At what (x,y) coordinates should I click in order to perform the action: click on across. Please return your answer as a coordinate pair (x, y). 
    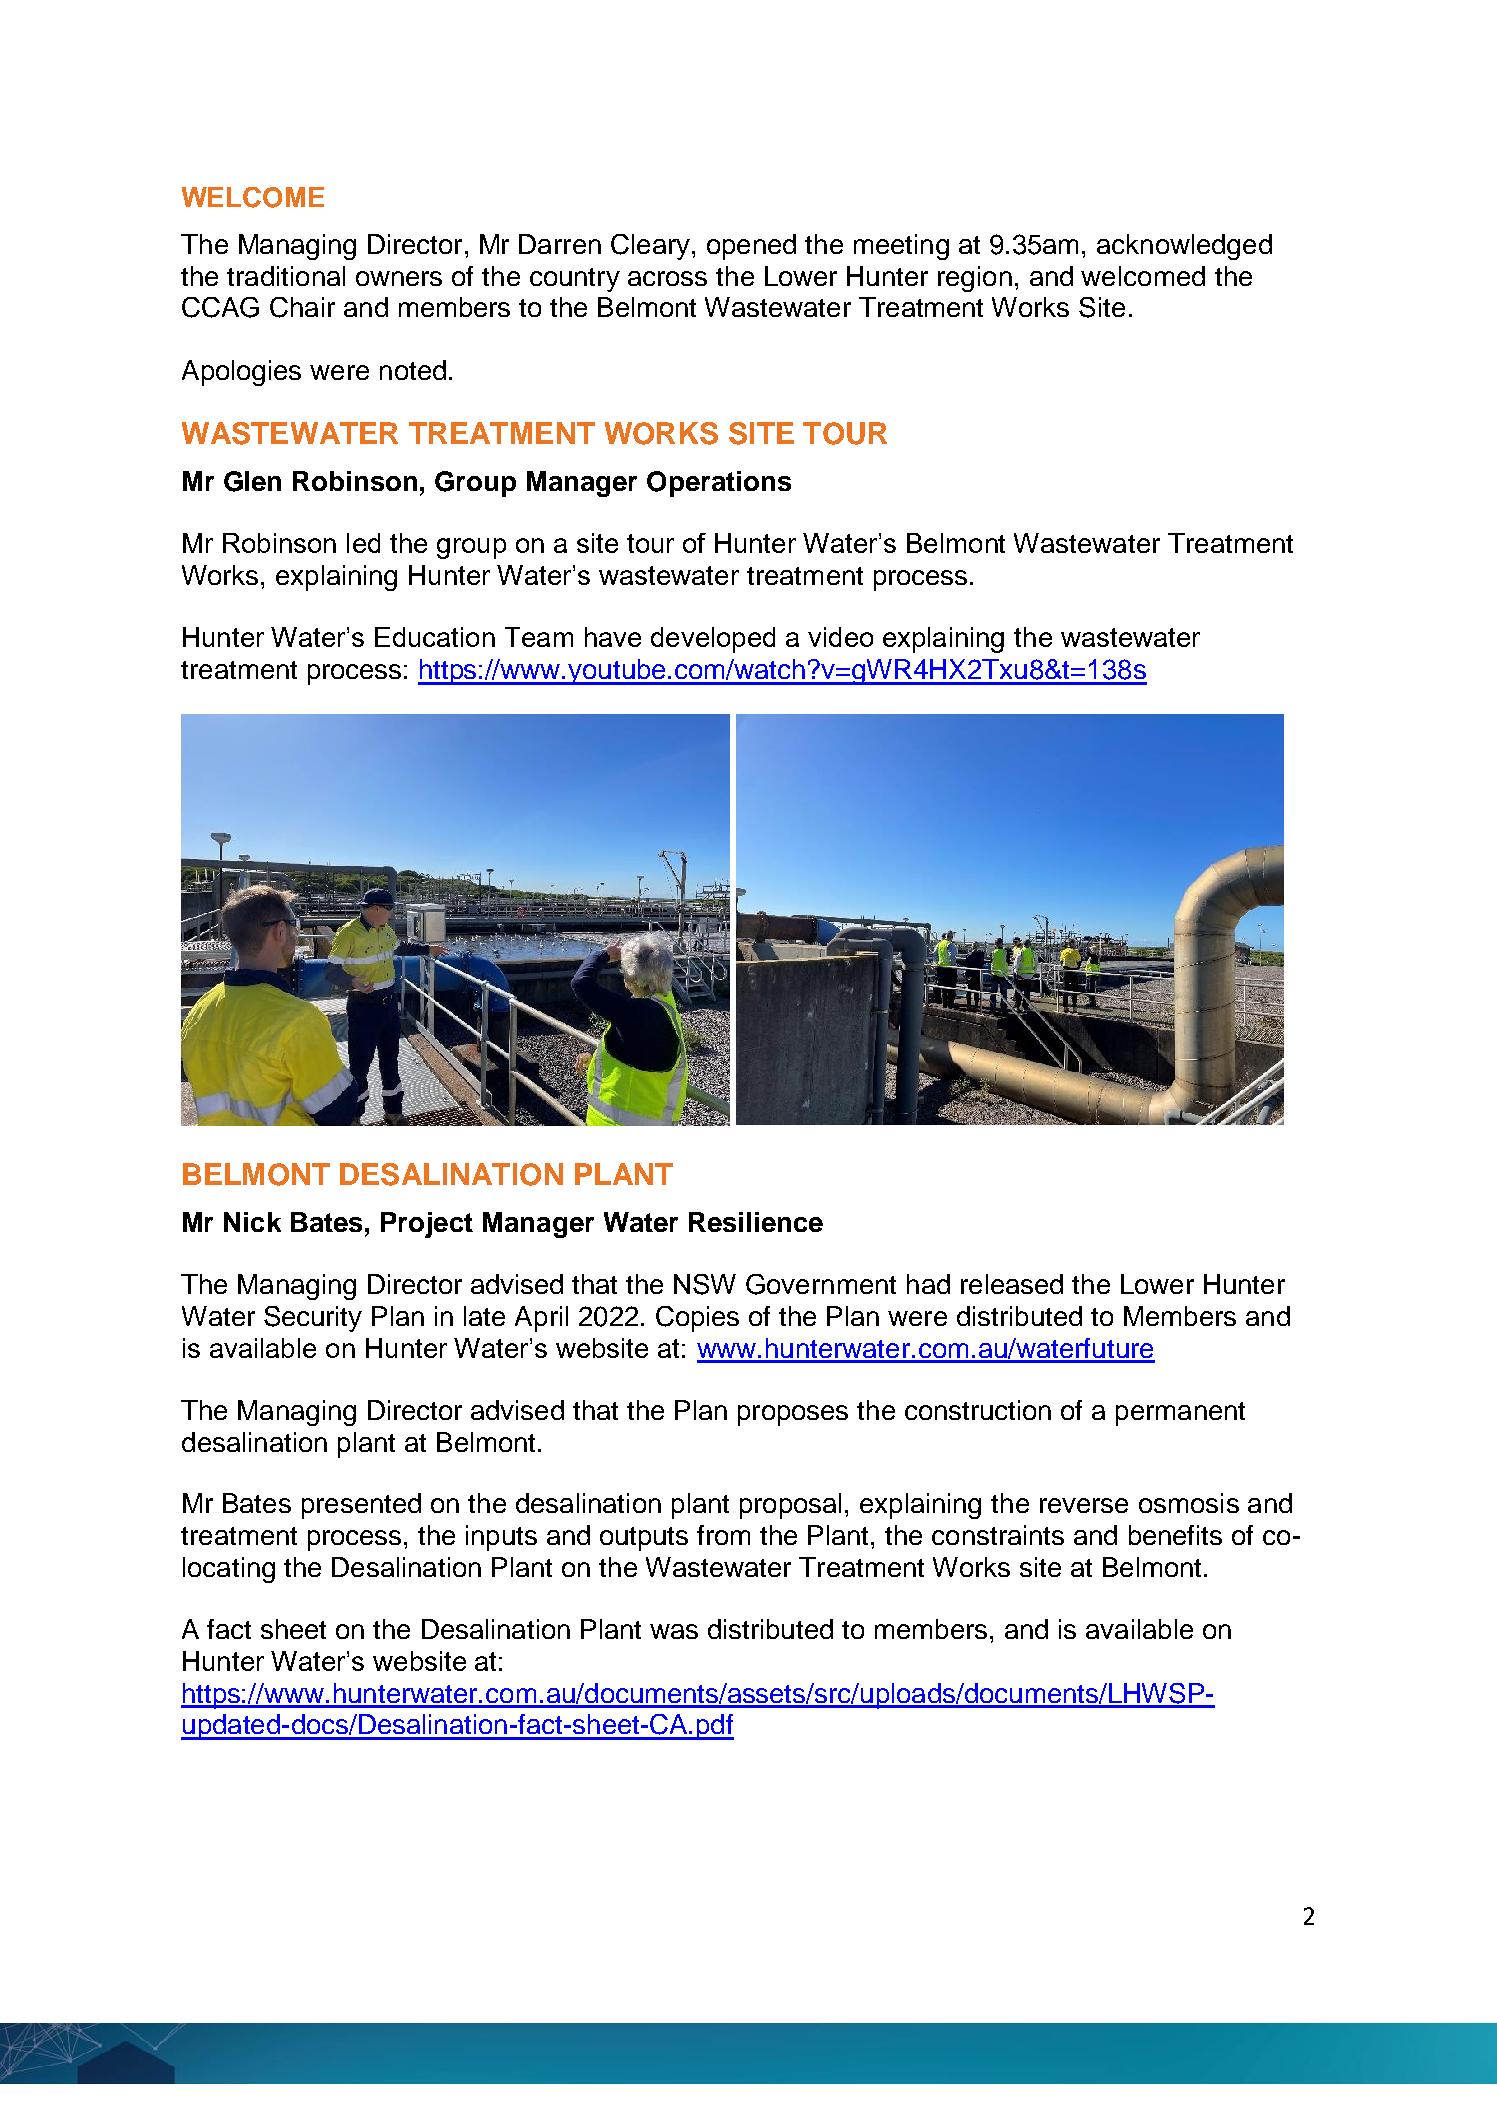
    Looking at the image, I should click on (667, 278).
